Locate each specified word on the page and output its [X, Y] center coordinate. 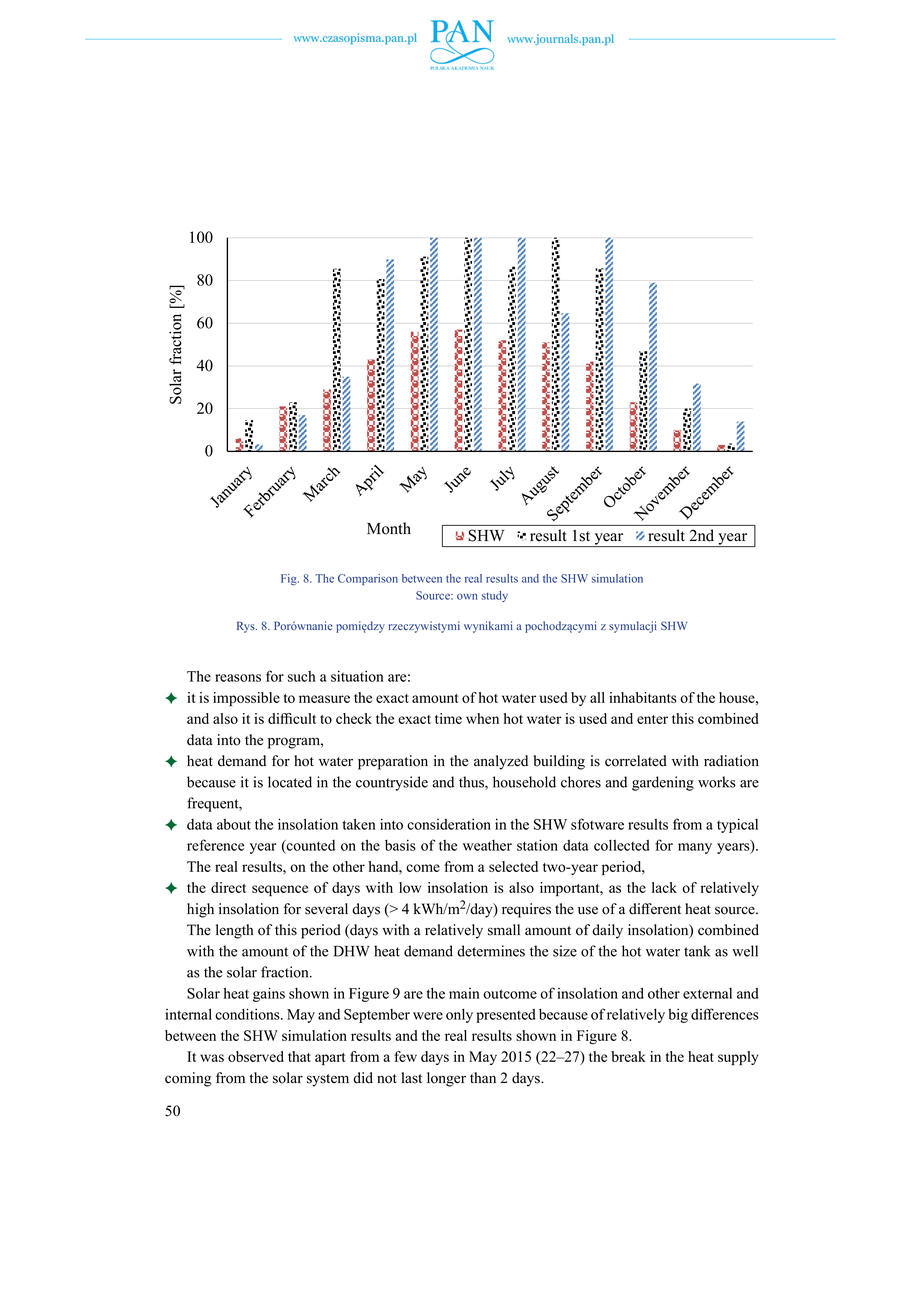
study [495, 596]
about [234, 824]
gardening [663, 783]
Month [389, 528]
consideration [449, 824]
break [628, 1056]
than [483, 1077]
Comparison [368, 579]
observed [256, 1056]
